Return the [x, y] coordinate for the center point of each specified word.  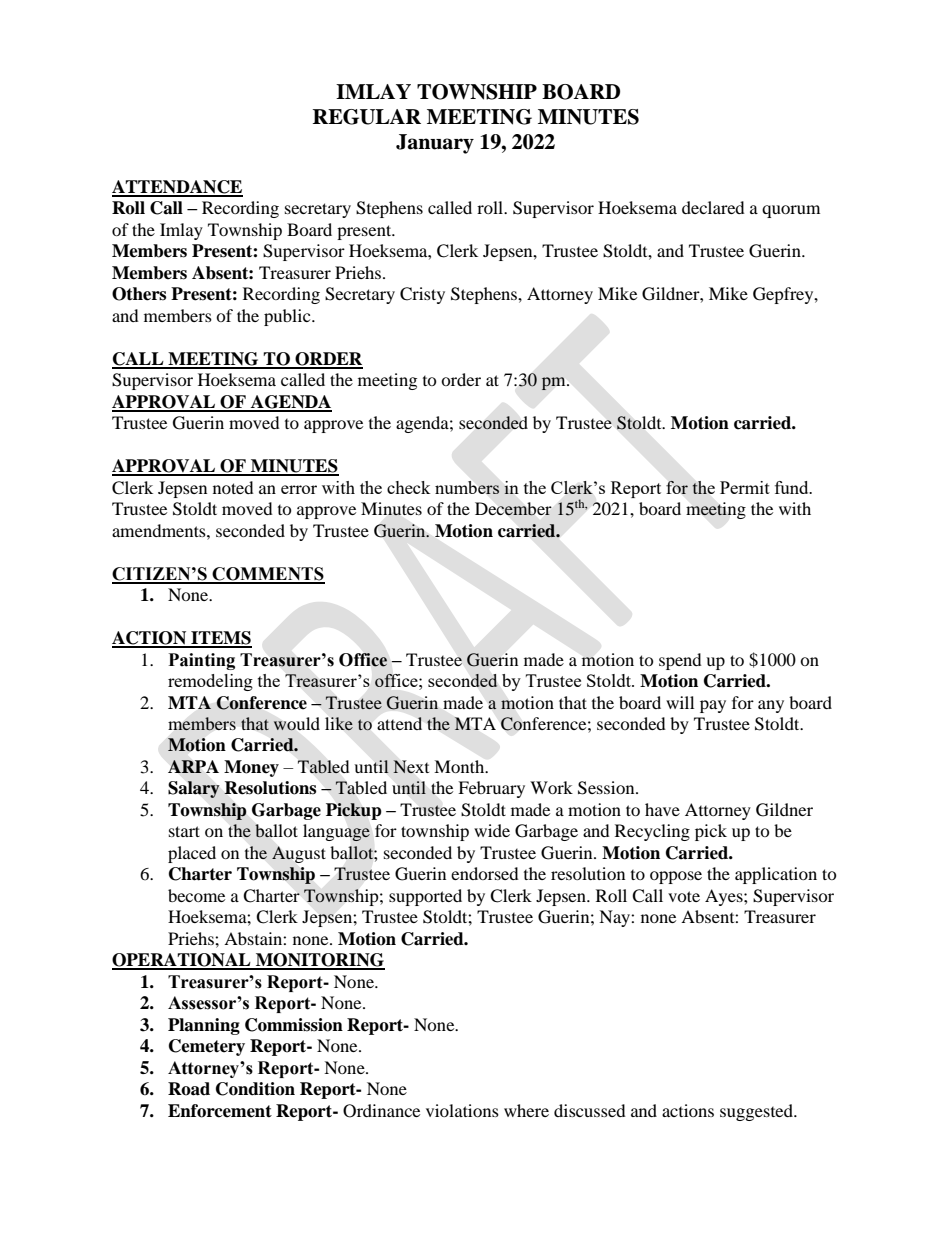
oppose [676, 877]
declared [713, 207]
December [513, 509]
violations [462, 1110]
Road [189, 1089]
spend [680, 661]
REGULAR [367, 117]
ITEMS [220, 639]
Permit [745, 487]
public [288, 317]
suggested [757, 1112]
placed [192, 854]
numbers [467, 487]
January [435, 144]
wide [492, 830]
